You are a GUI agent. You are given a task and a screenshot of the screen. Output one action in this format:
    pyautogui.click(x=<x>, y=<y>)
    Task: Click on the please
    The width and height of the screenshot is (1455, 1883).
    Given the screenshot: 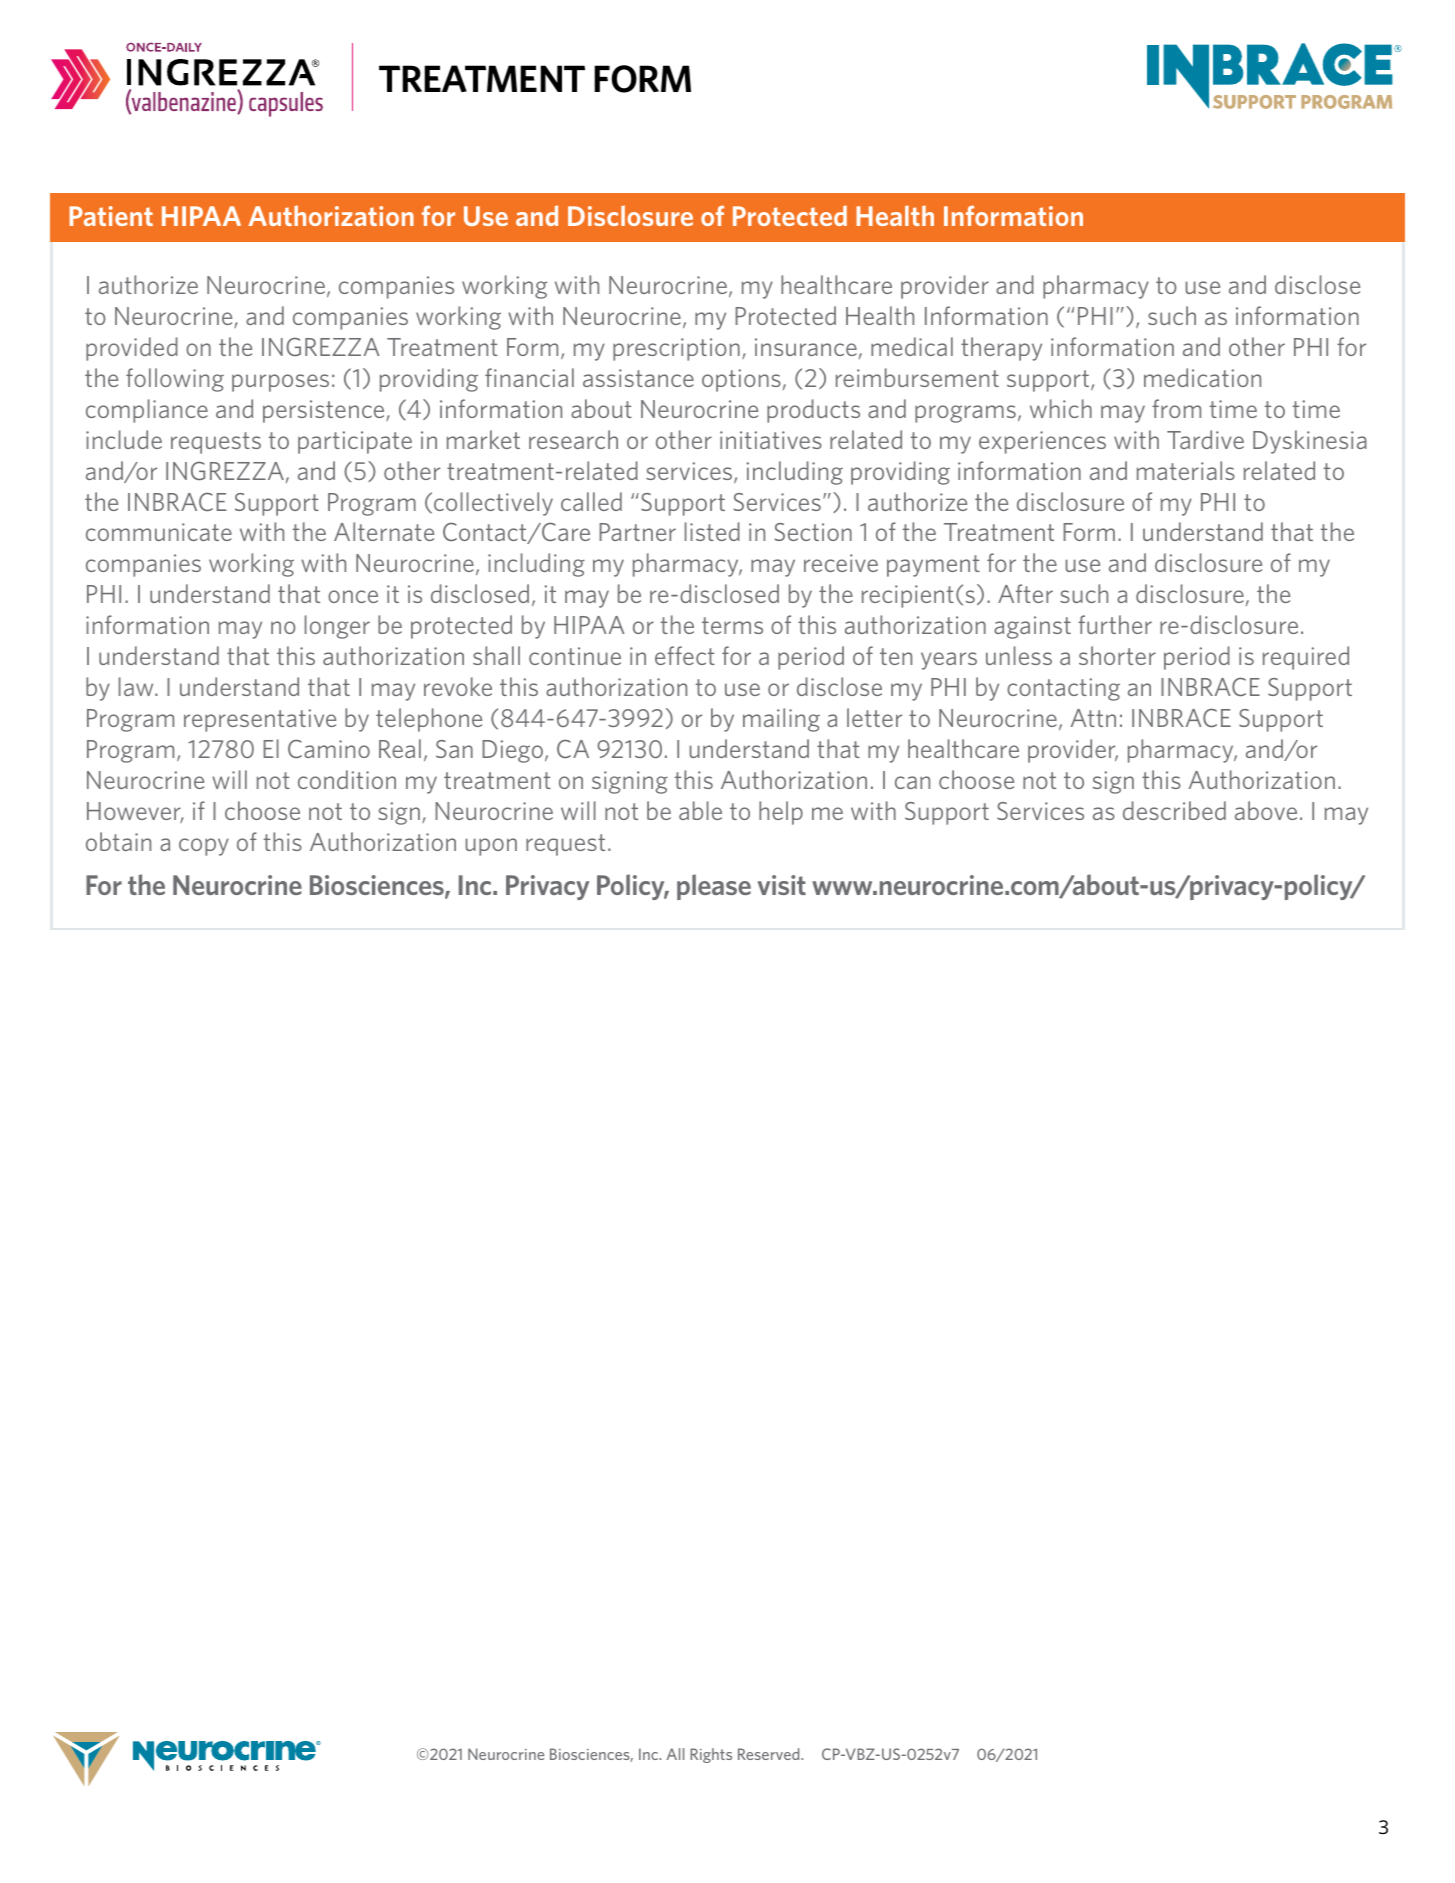 What is the action you would take?
    pyautogui.click(x=714, y=887)
